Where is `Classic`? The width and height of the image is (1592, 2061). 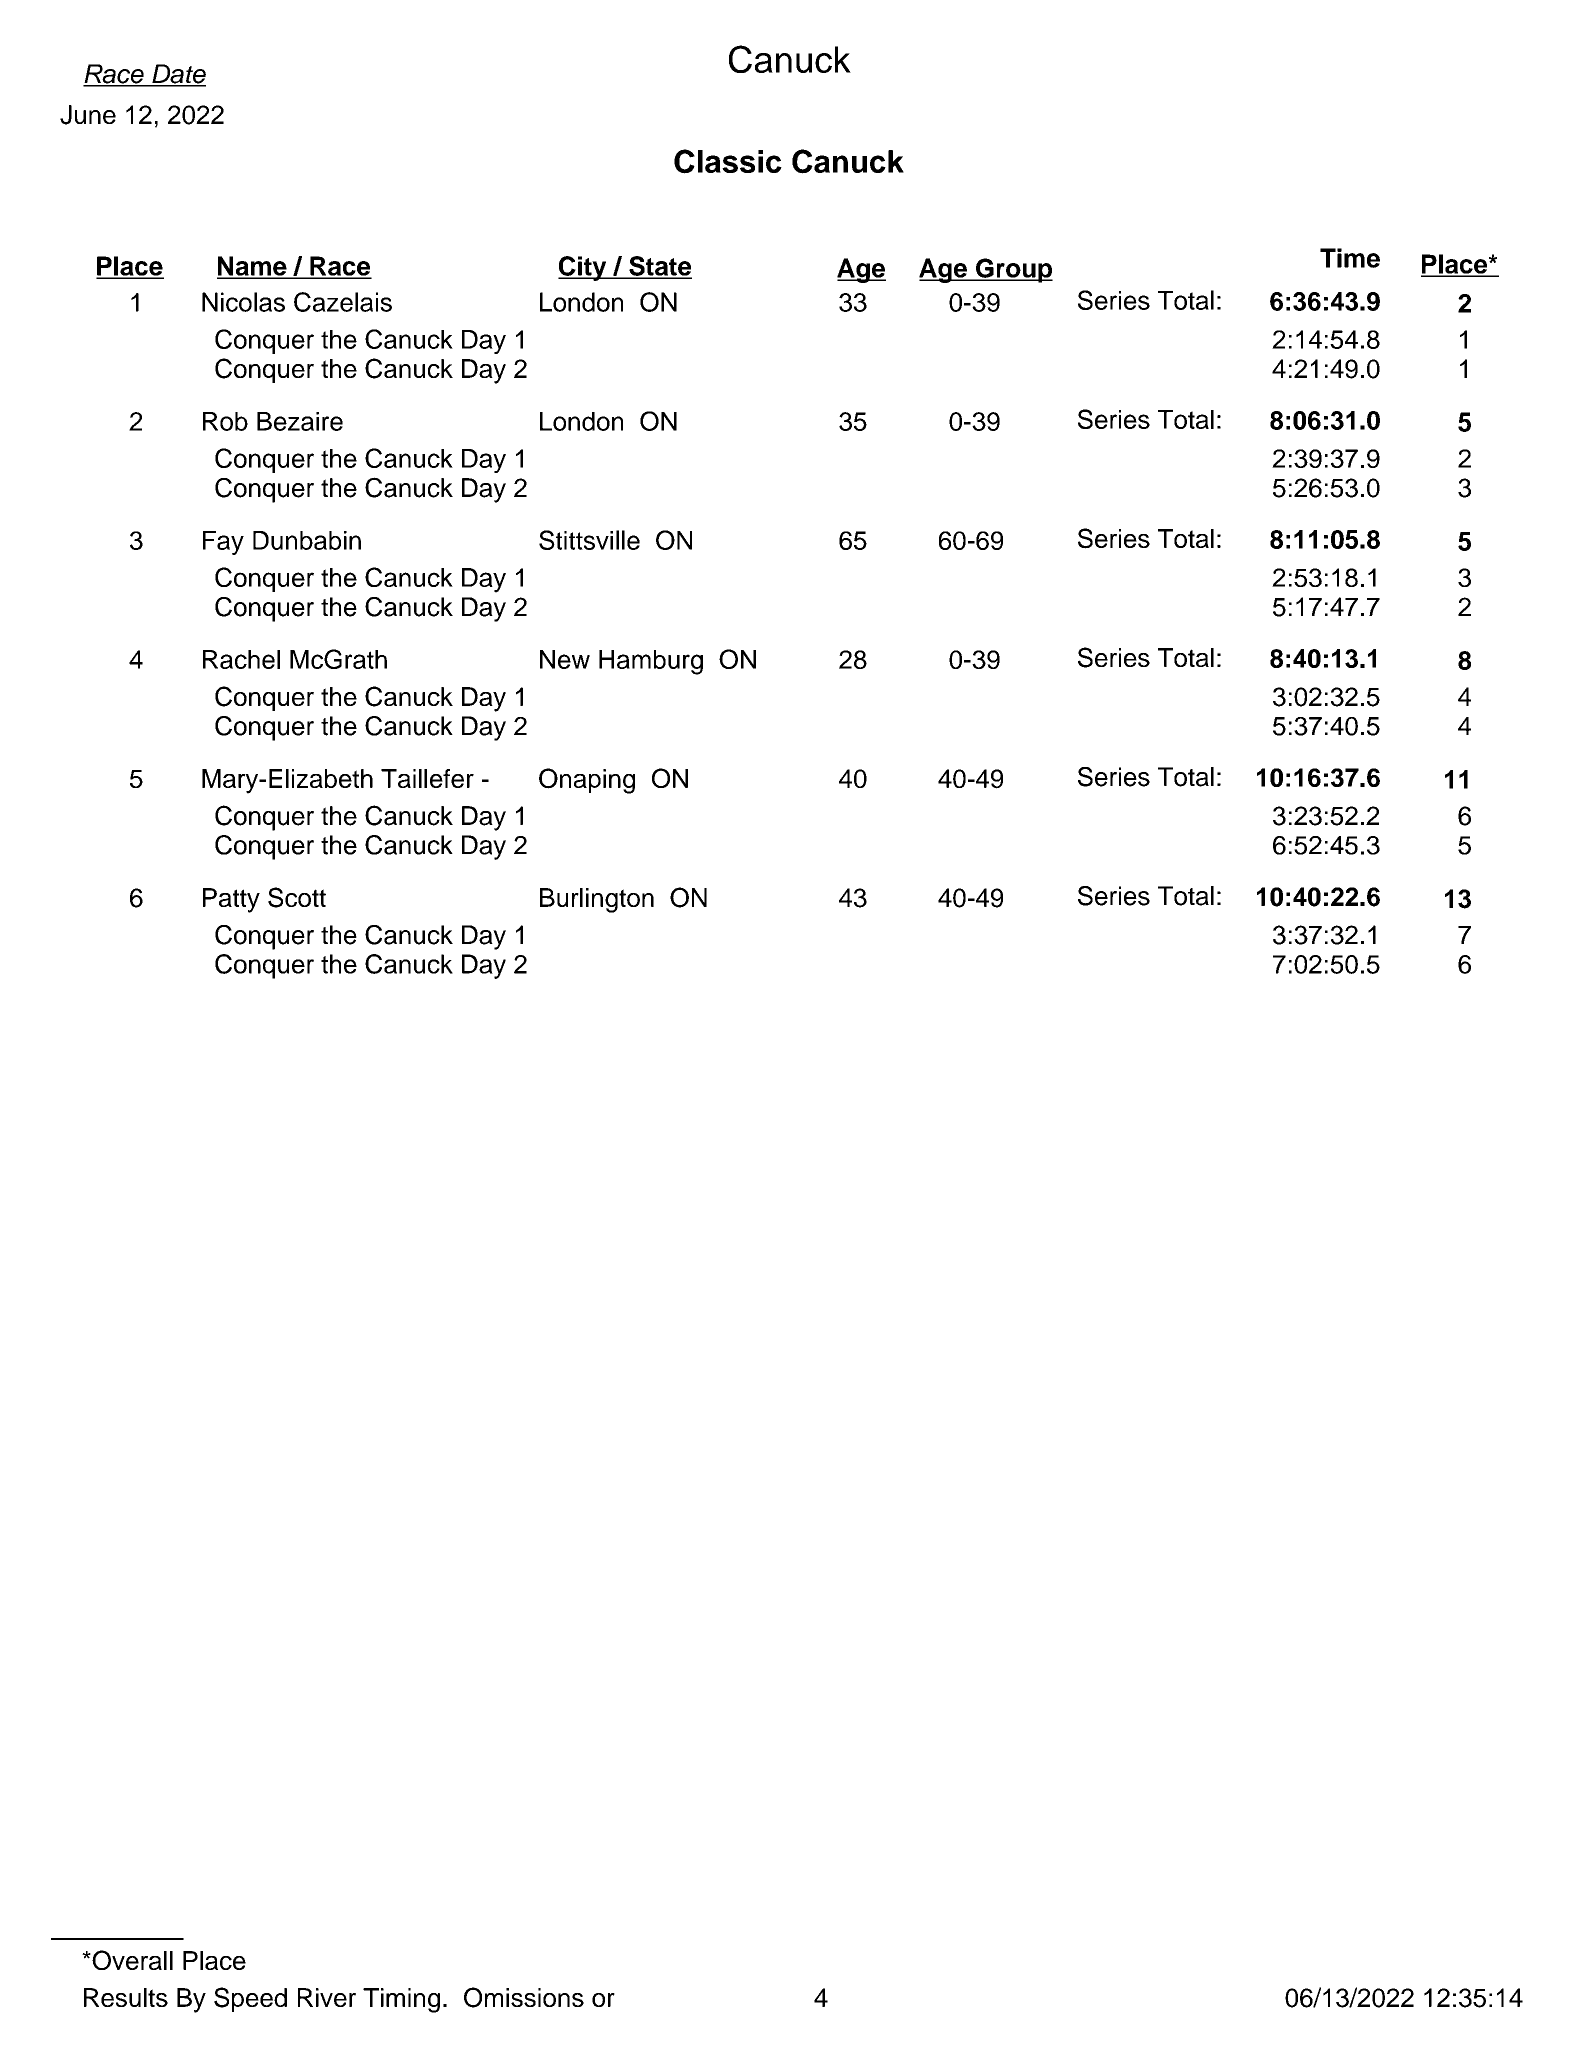
Classic is located at coordinates (728, 161).
